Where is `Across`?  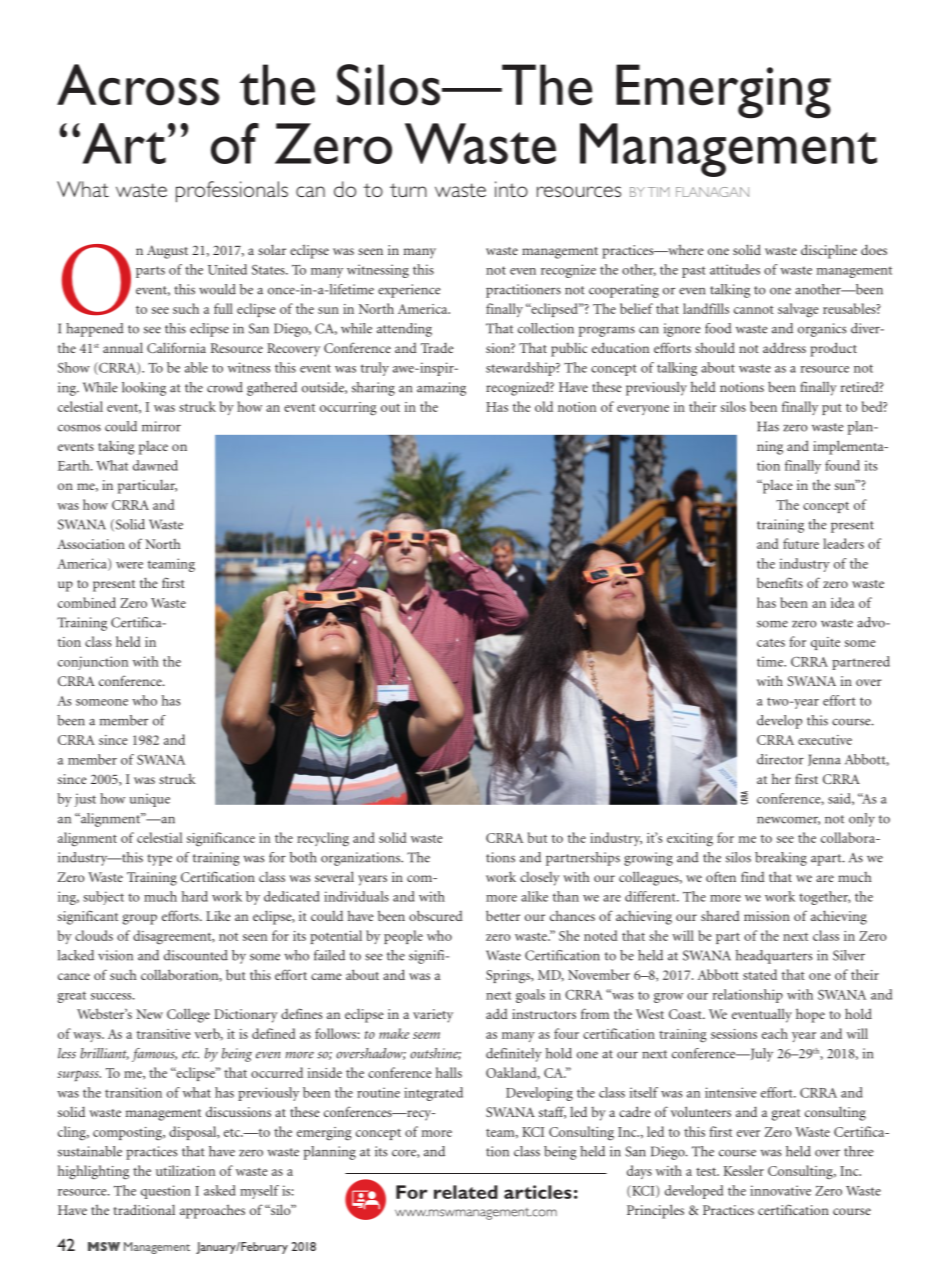 Across is located at coordinates (138, 85).
